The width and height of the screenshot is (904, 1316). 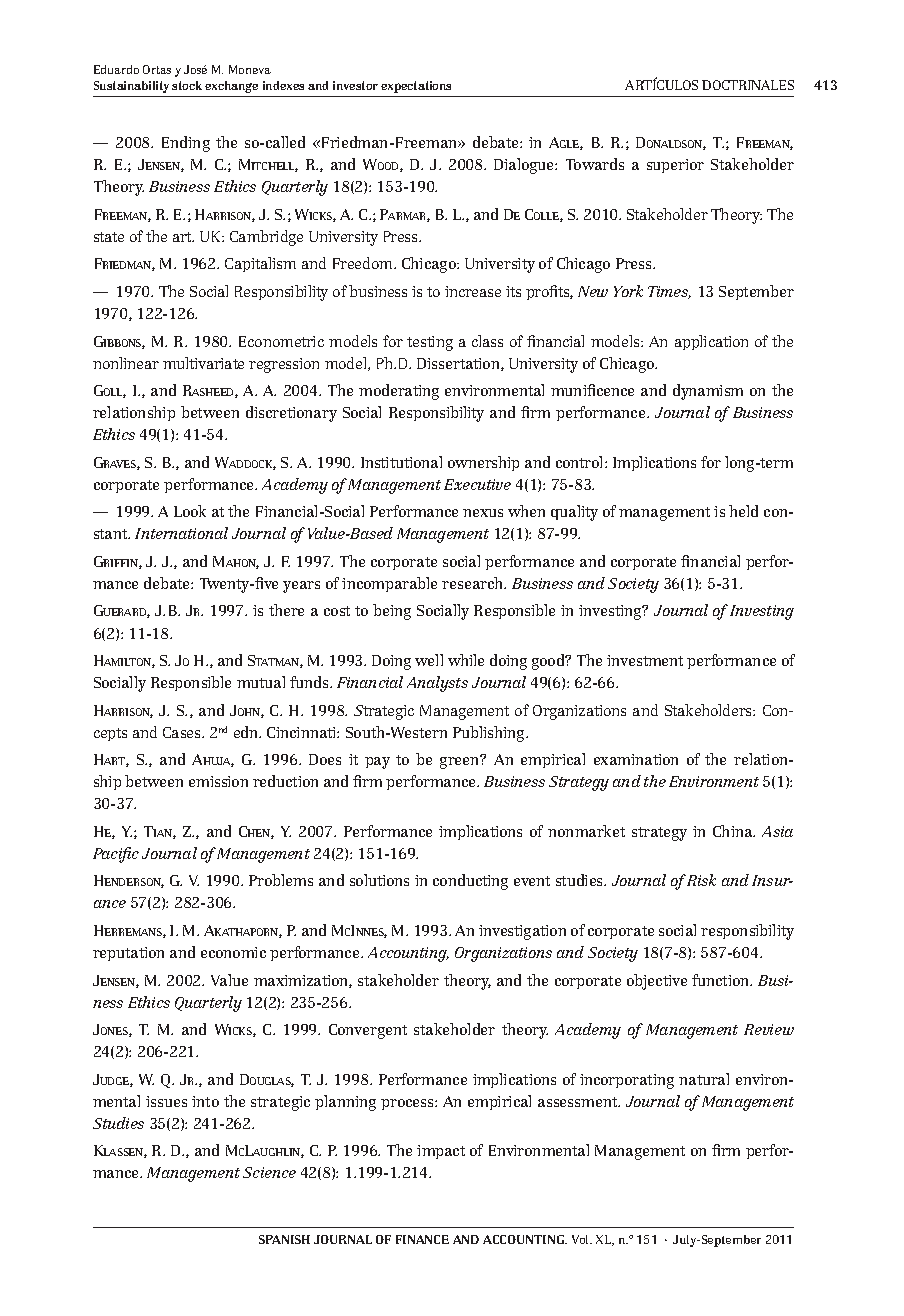 What do you see at coordinates (430, 343) in the screenshot?
I see `testing` at bounding box center [430, 343].
